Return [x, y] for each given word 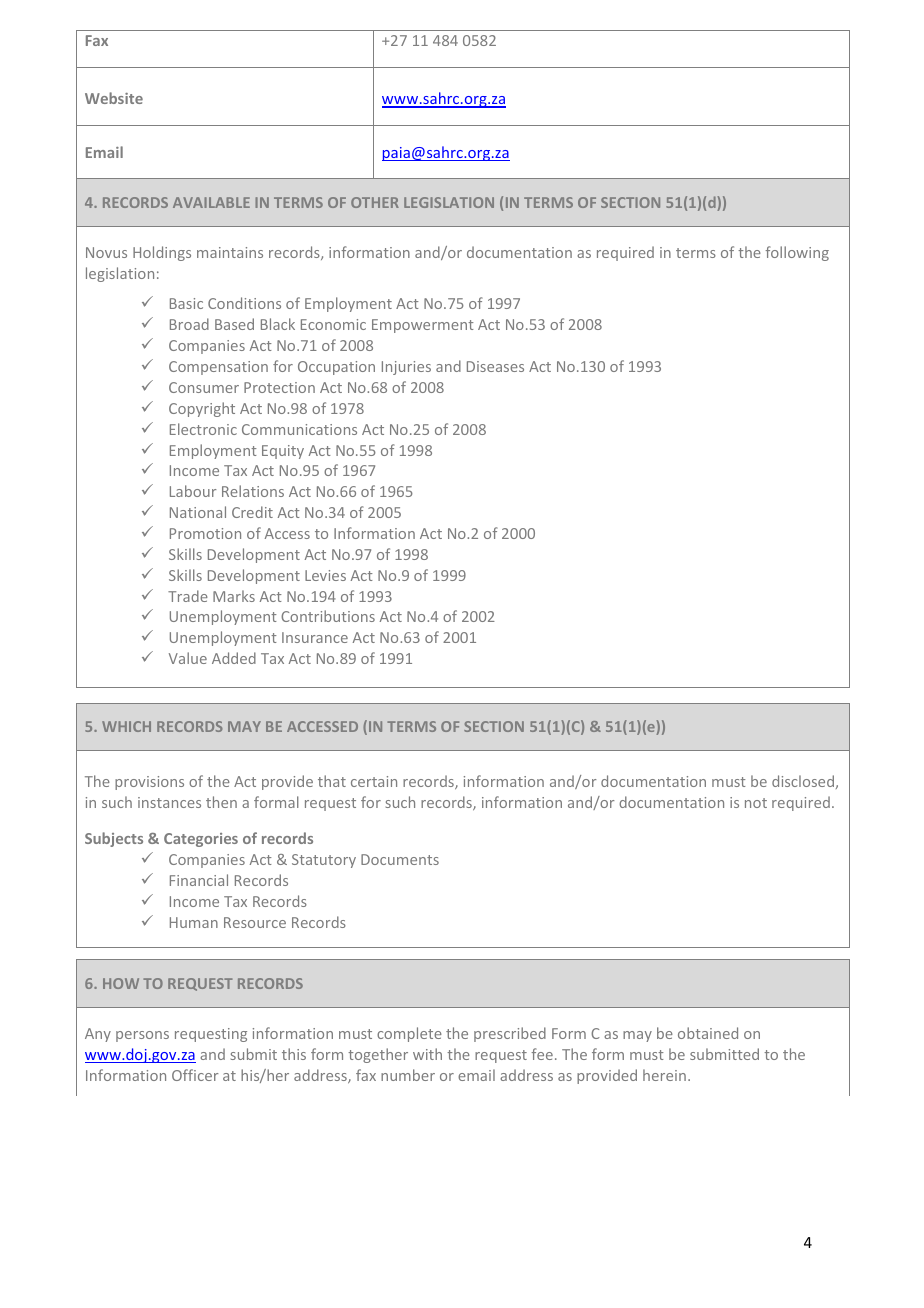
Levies [325, 575]
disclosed [803, 781]
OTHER [375, 202]
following [797, 253]
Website [114, 98]
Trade [188, 596]
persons [142, 1036]
